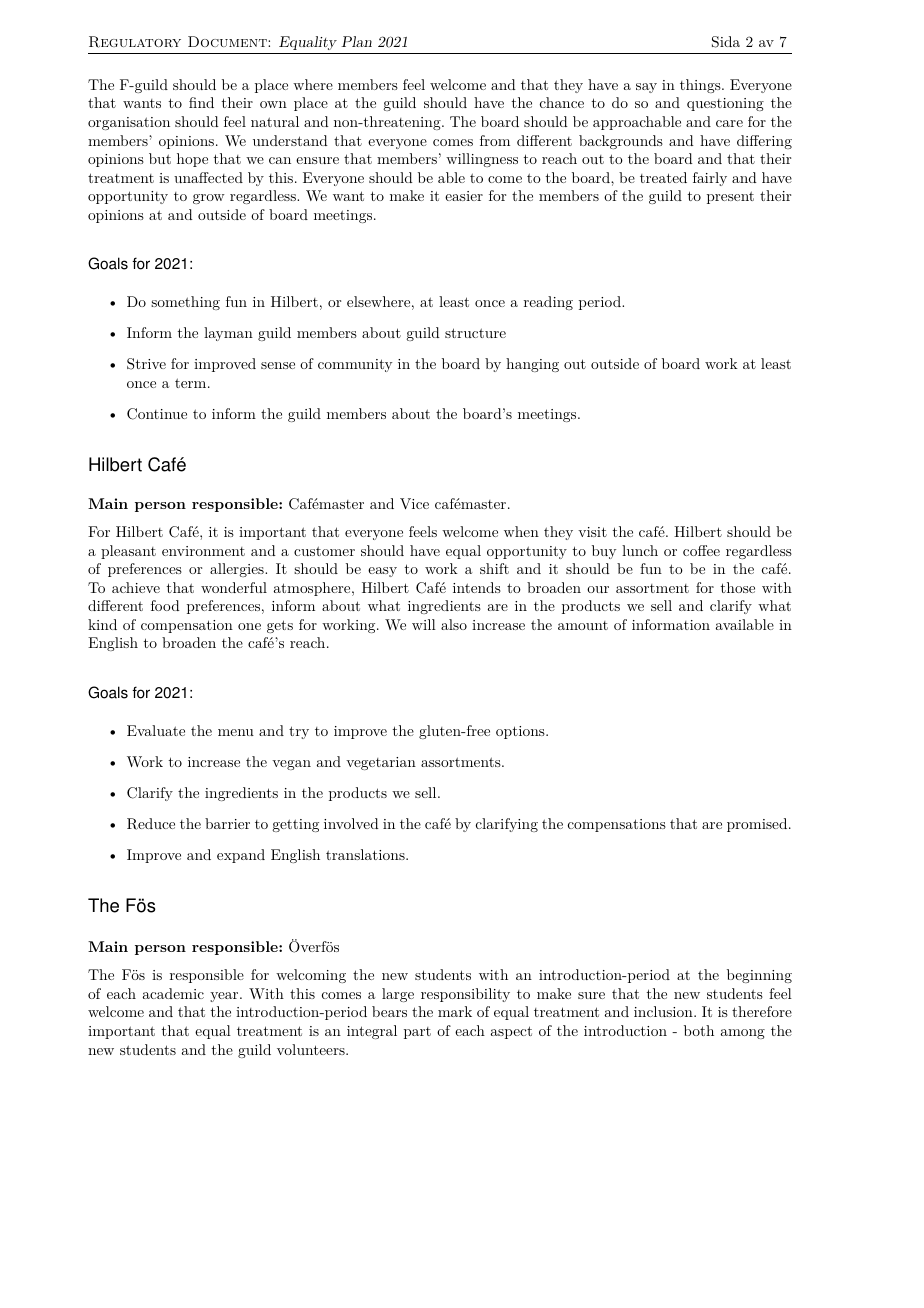 Image resolution: width=924 pixels, height=1308 pixels. Describe the element at coordinates (475, 333) in the document. I see `structure` at that location.
